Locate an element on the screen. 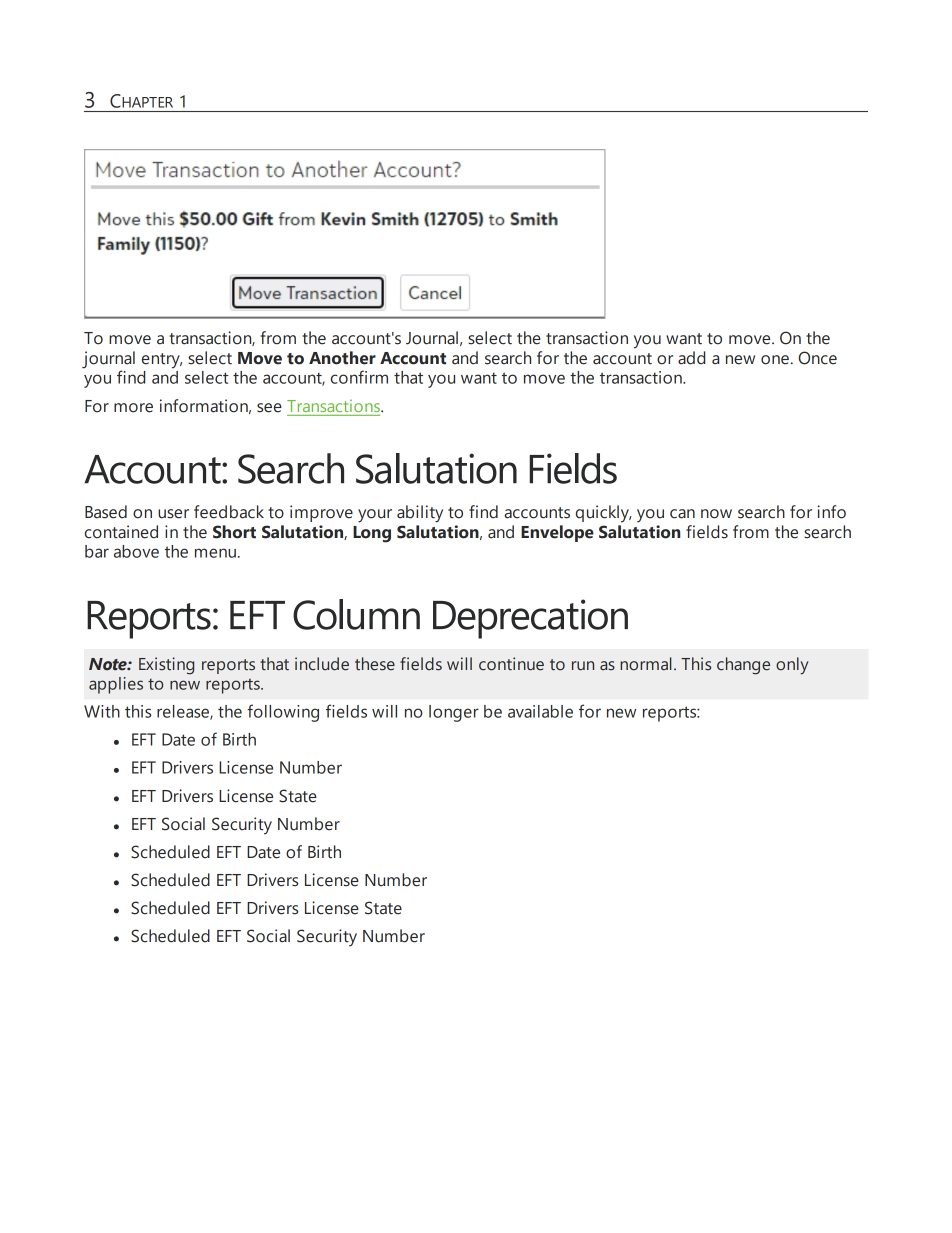 This screenshot has height=1233, width=952. release is located at coordinates (184, 712).
